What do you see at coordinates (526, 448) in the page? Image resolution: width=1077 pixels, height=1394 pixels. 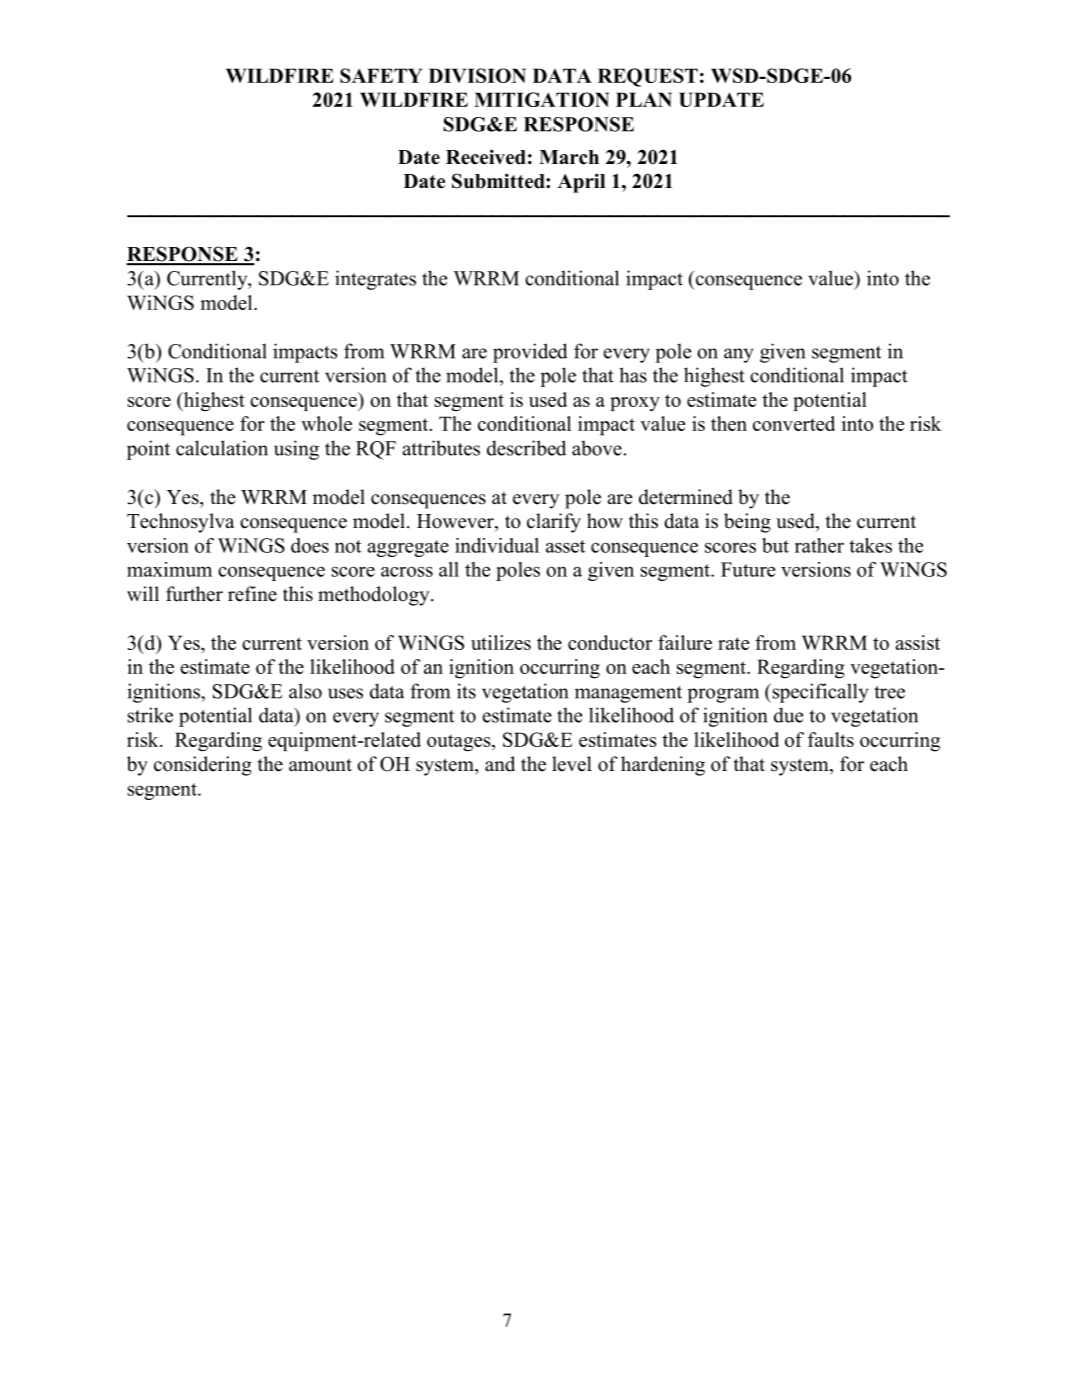 I see `described` at bounding box center [526, 448].
